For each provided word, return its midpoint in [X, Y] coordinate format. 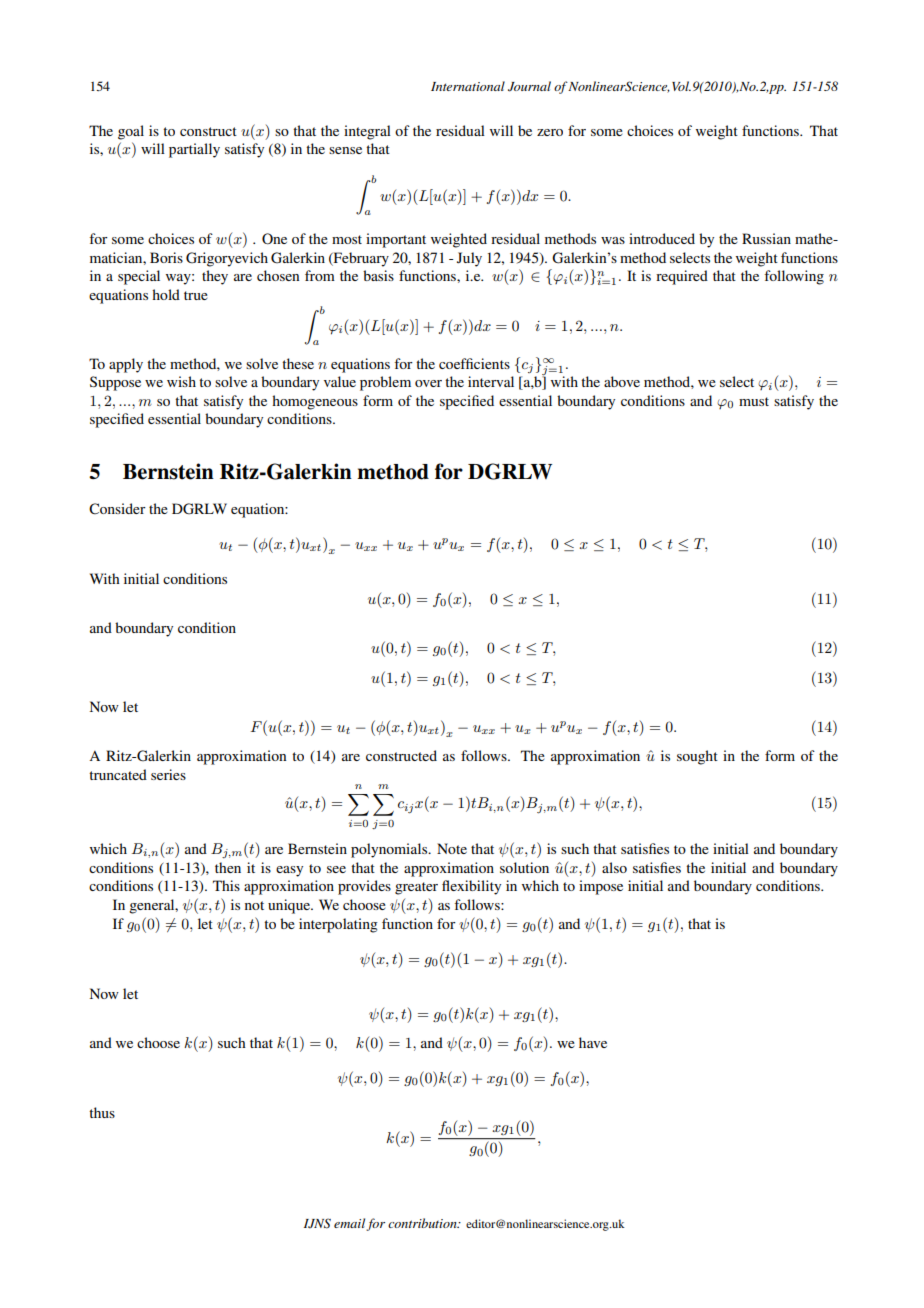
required [682, 277]
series [168, 774]
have [593, 1042]
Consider [117, 509]
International [468, 86]
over [428, 383]
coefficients [474, 363]
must [754, 401]
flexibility [471, 887]
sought [697, 757]
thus [102, 1112]
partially [194, 150]
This [226, 885]
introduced [662, 238]
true [196, 295]
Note [452, 848]
